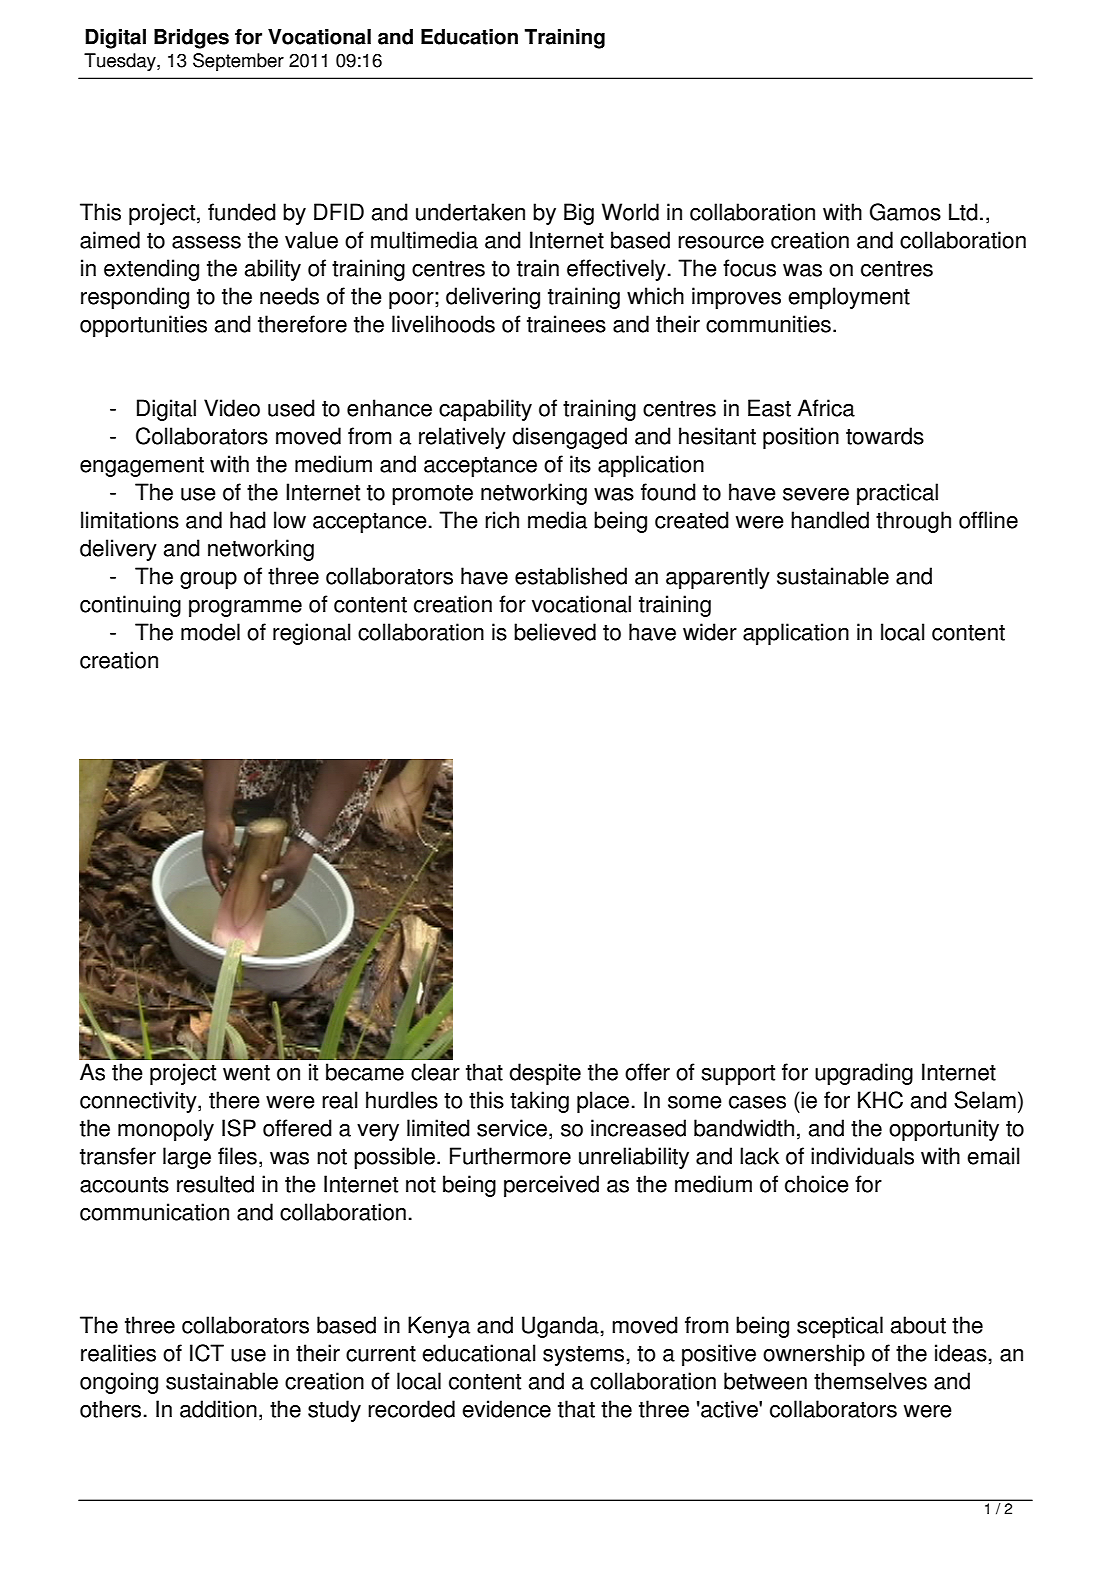 This image has height=1572, width=1111. What do you see at coordinates (885, 436) in the image?
I see `towards` at bounding box center [885, 436].
